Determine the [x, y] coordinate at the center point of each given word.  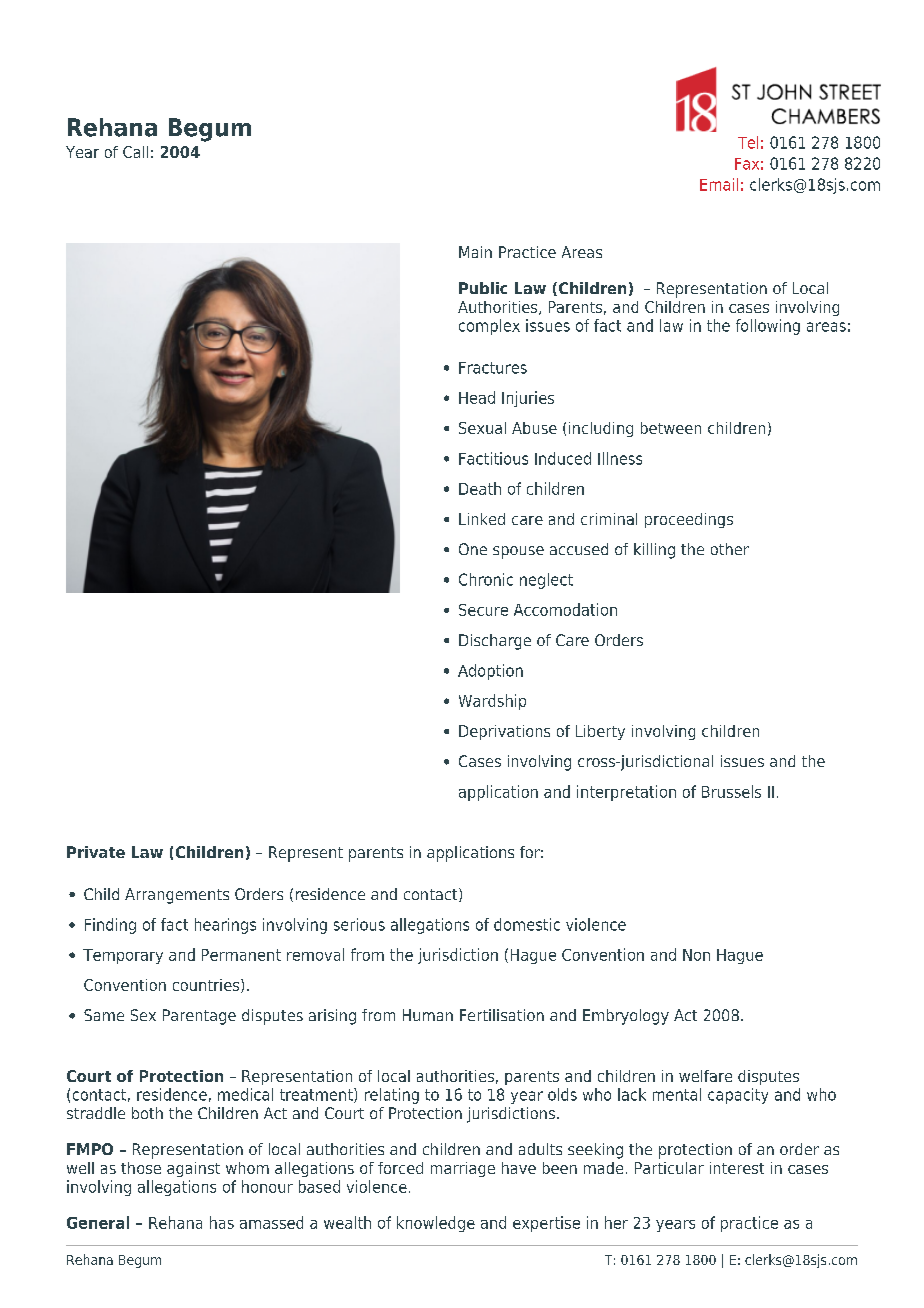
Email [719, 184]
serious [359, 924]
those [141, 1168]
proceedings [689, 520]
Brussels [731, 791]
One [473, 549]
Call [135, 152]
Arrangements [177, 896]
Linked [482, 519]
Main [475, 252]
